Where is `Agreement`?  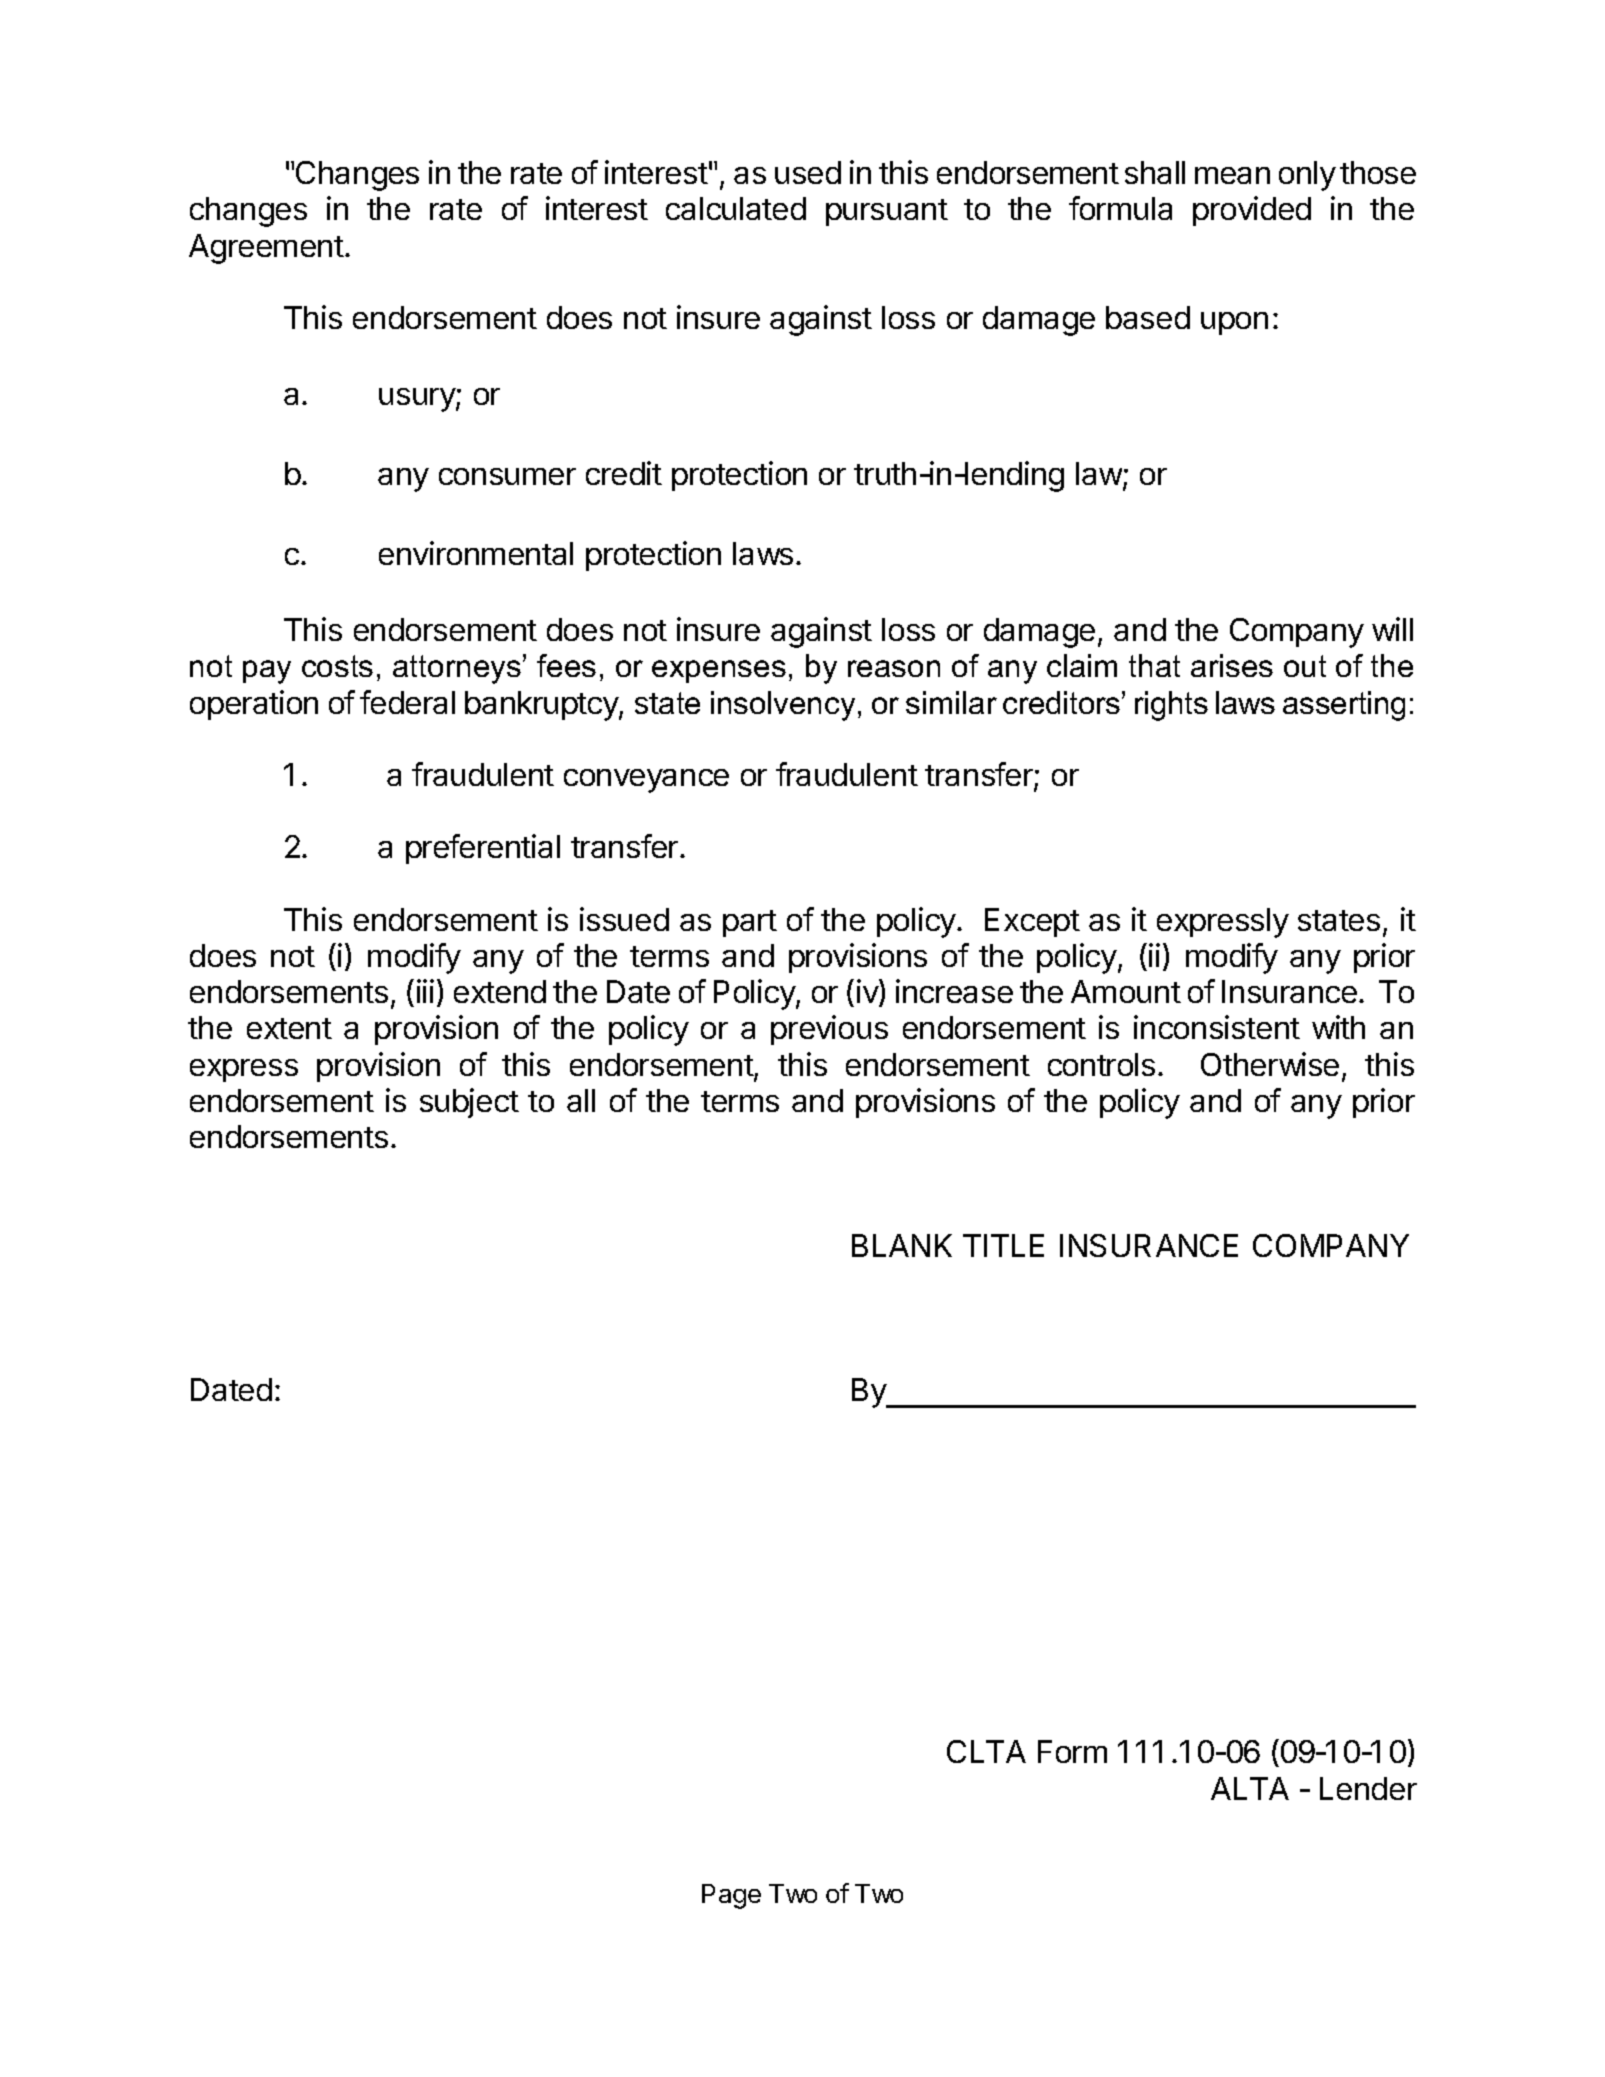
Agreement is located at coordinates (266, 249).
